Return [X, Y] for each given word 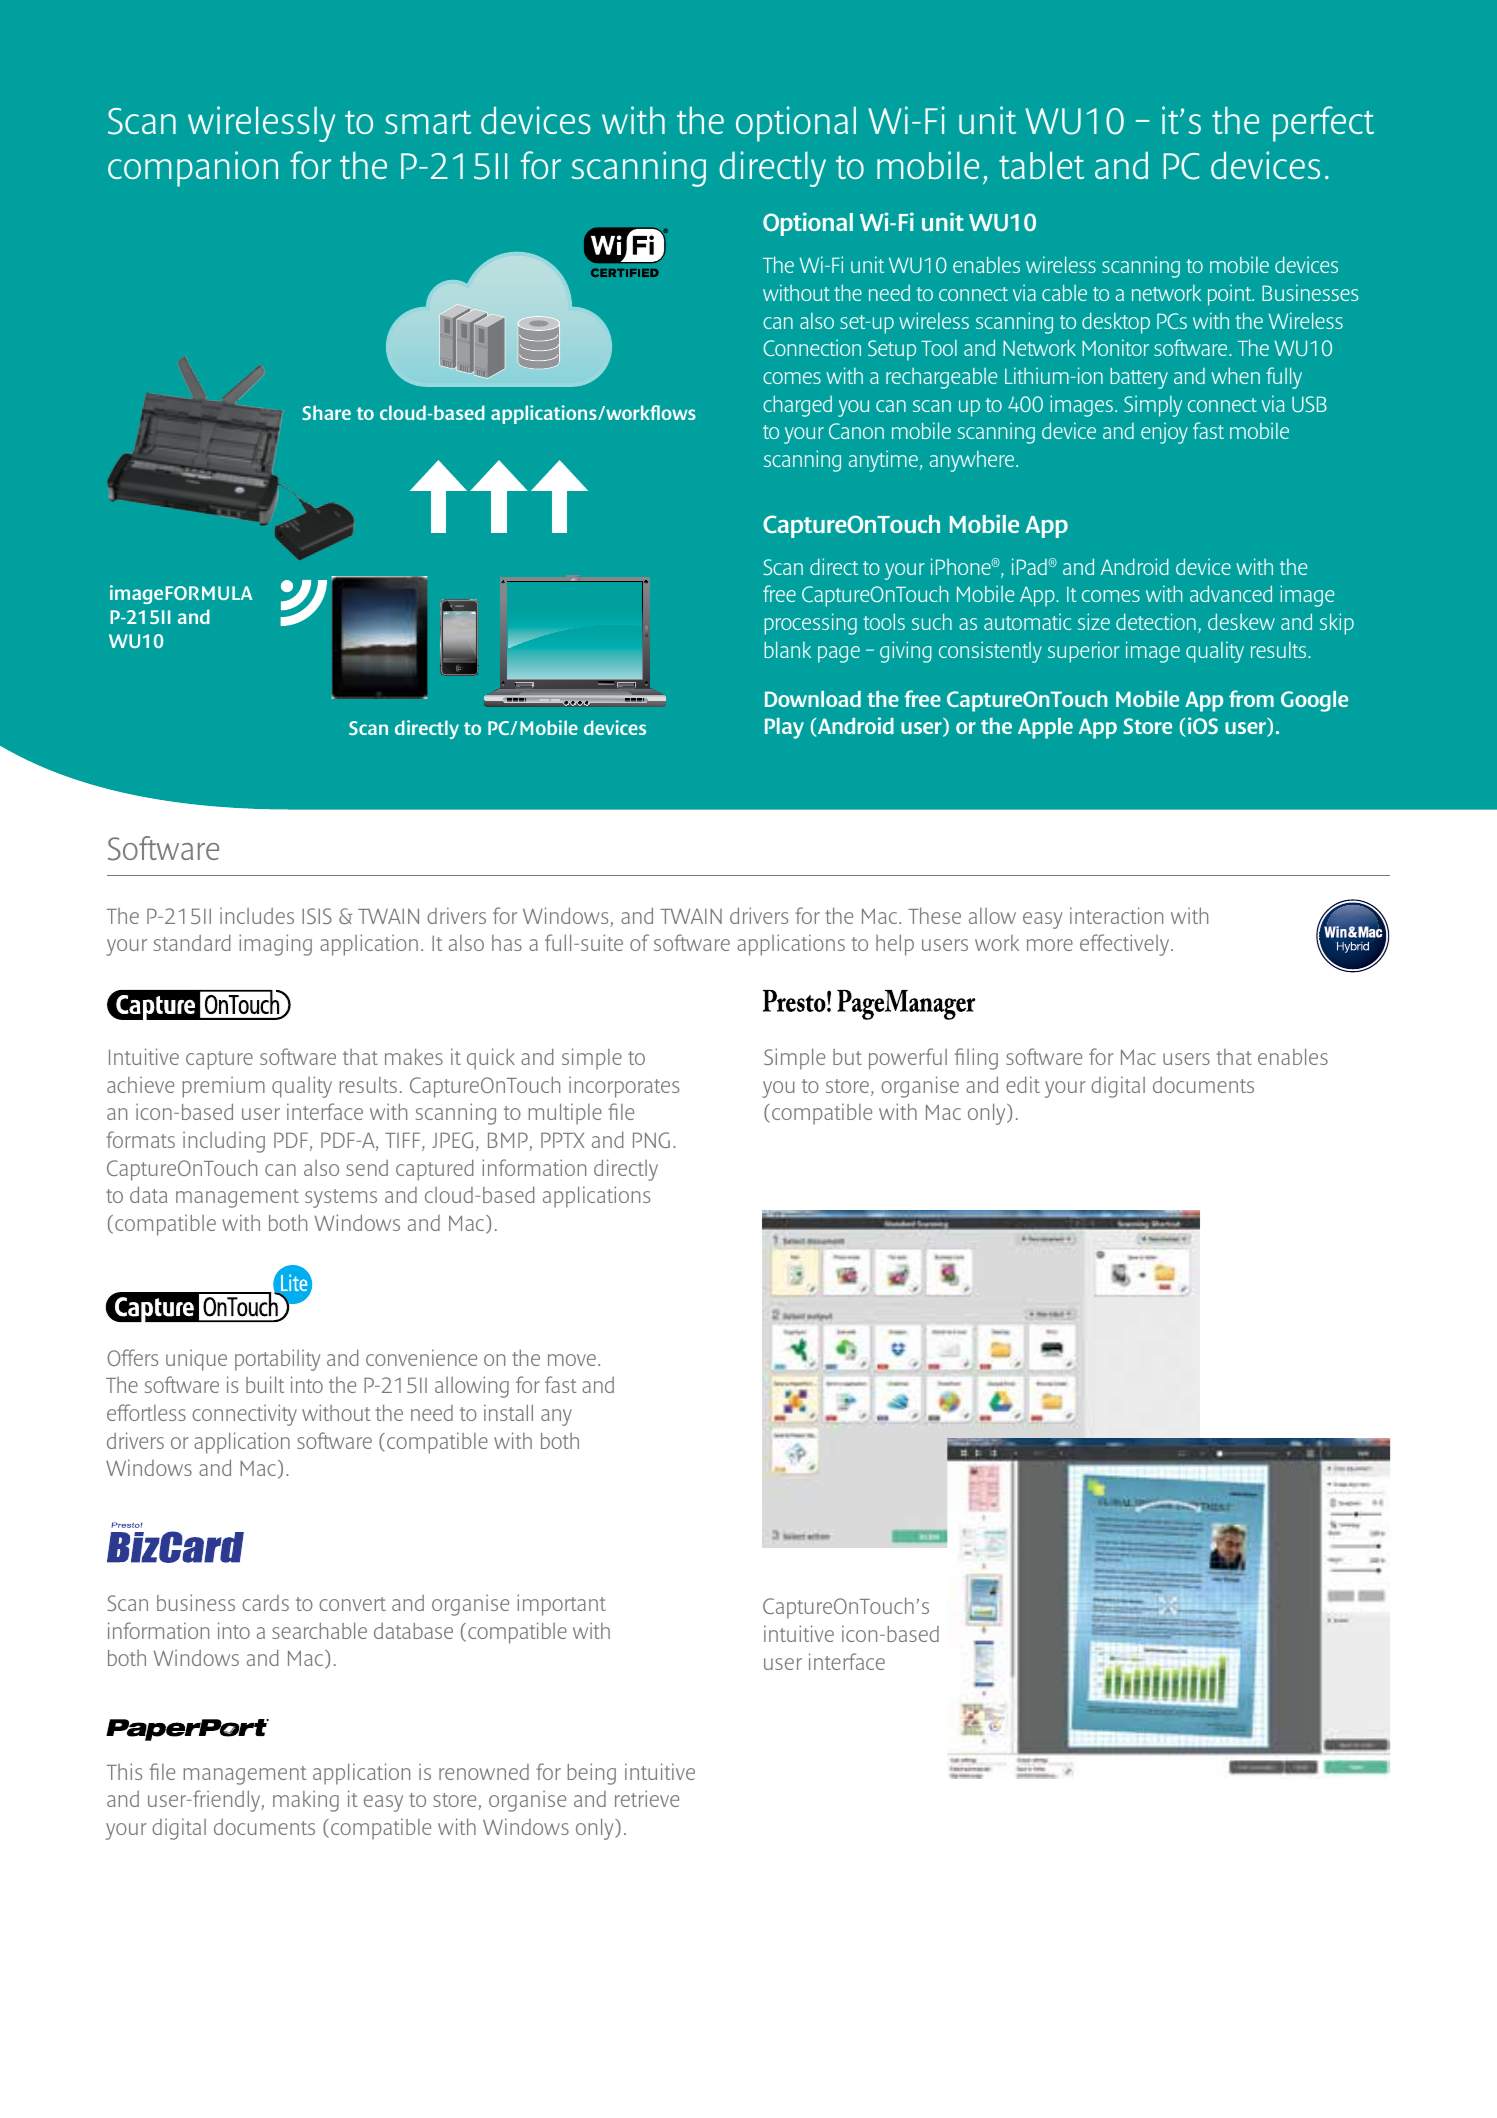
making [306, 1801]
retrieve [647, 1798]
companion [193, 169]
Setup [892, 350]
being [592, 1774]
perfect [1323, 124]
